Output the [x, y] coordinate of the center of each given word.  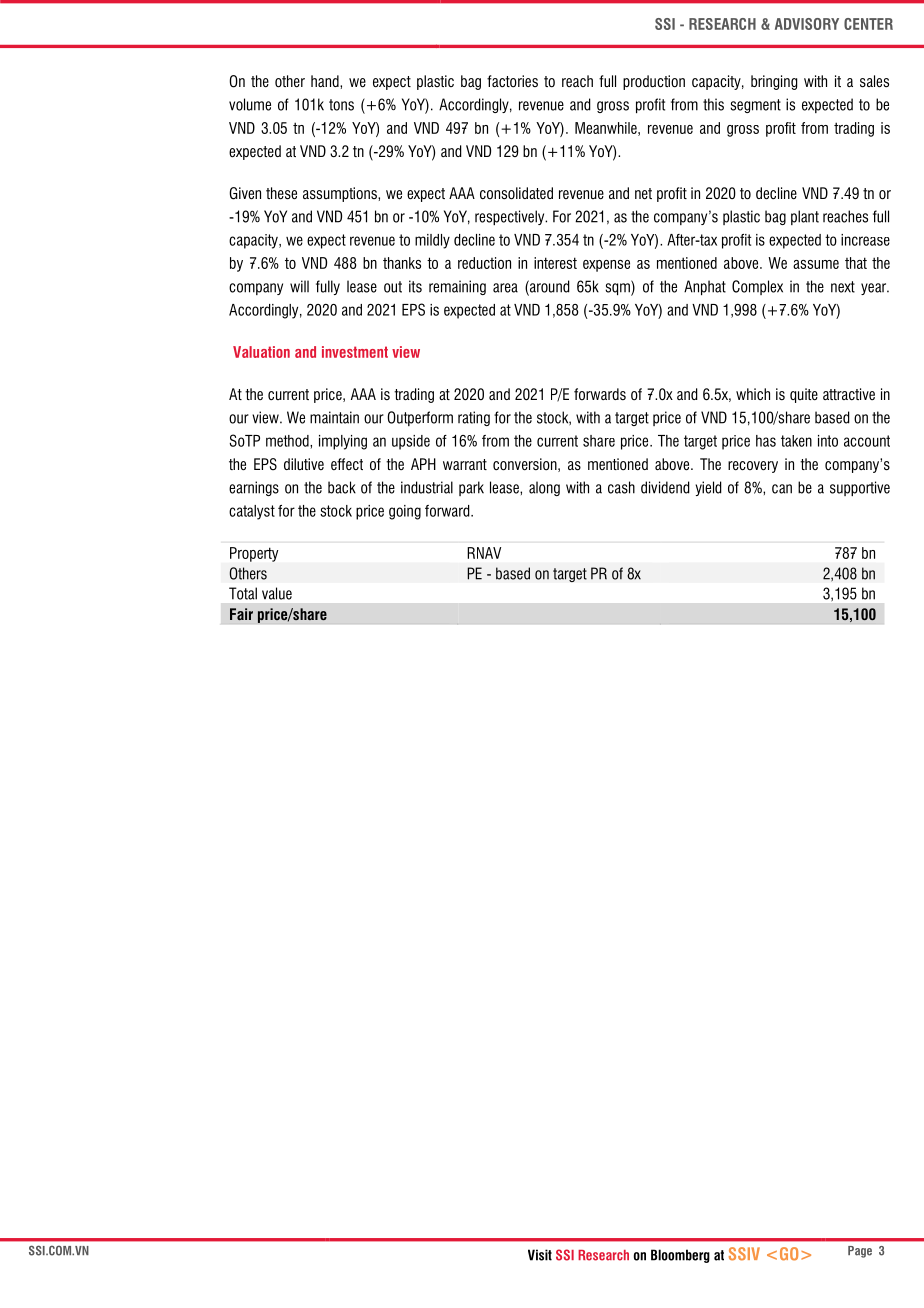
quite [804, 395]
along [544, 488]
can [782, 489]
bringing [774, 82]
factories [512, 81]
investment [355, 352]
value [277, 593]
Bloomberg [680, 1256]
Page [860, 1252]
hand [326, 81]
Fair [241, 614]
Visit [540, 1255]
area [505, 288]
